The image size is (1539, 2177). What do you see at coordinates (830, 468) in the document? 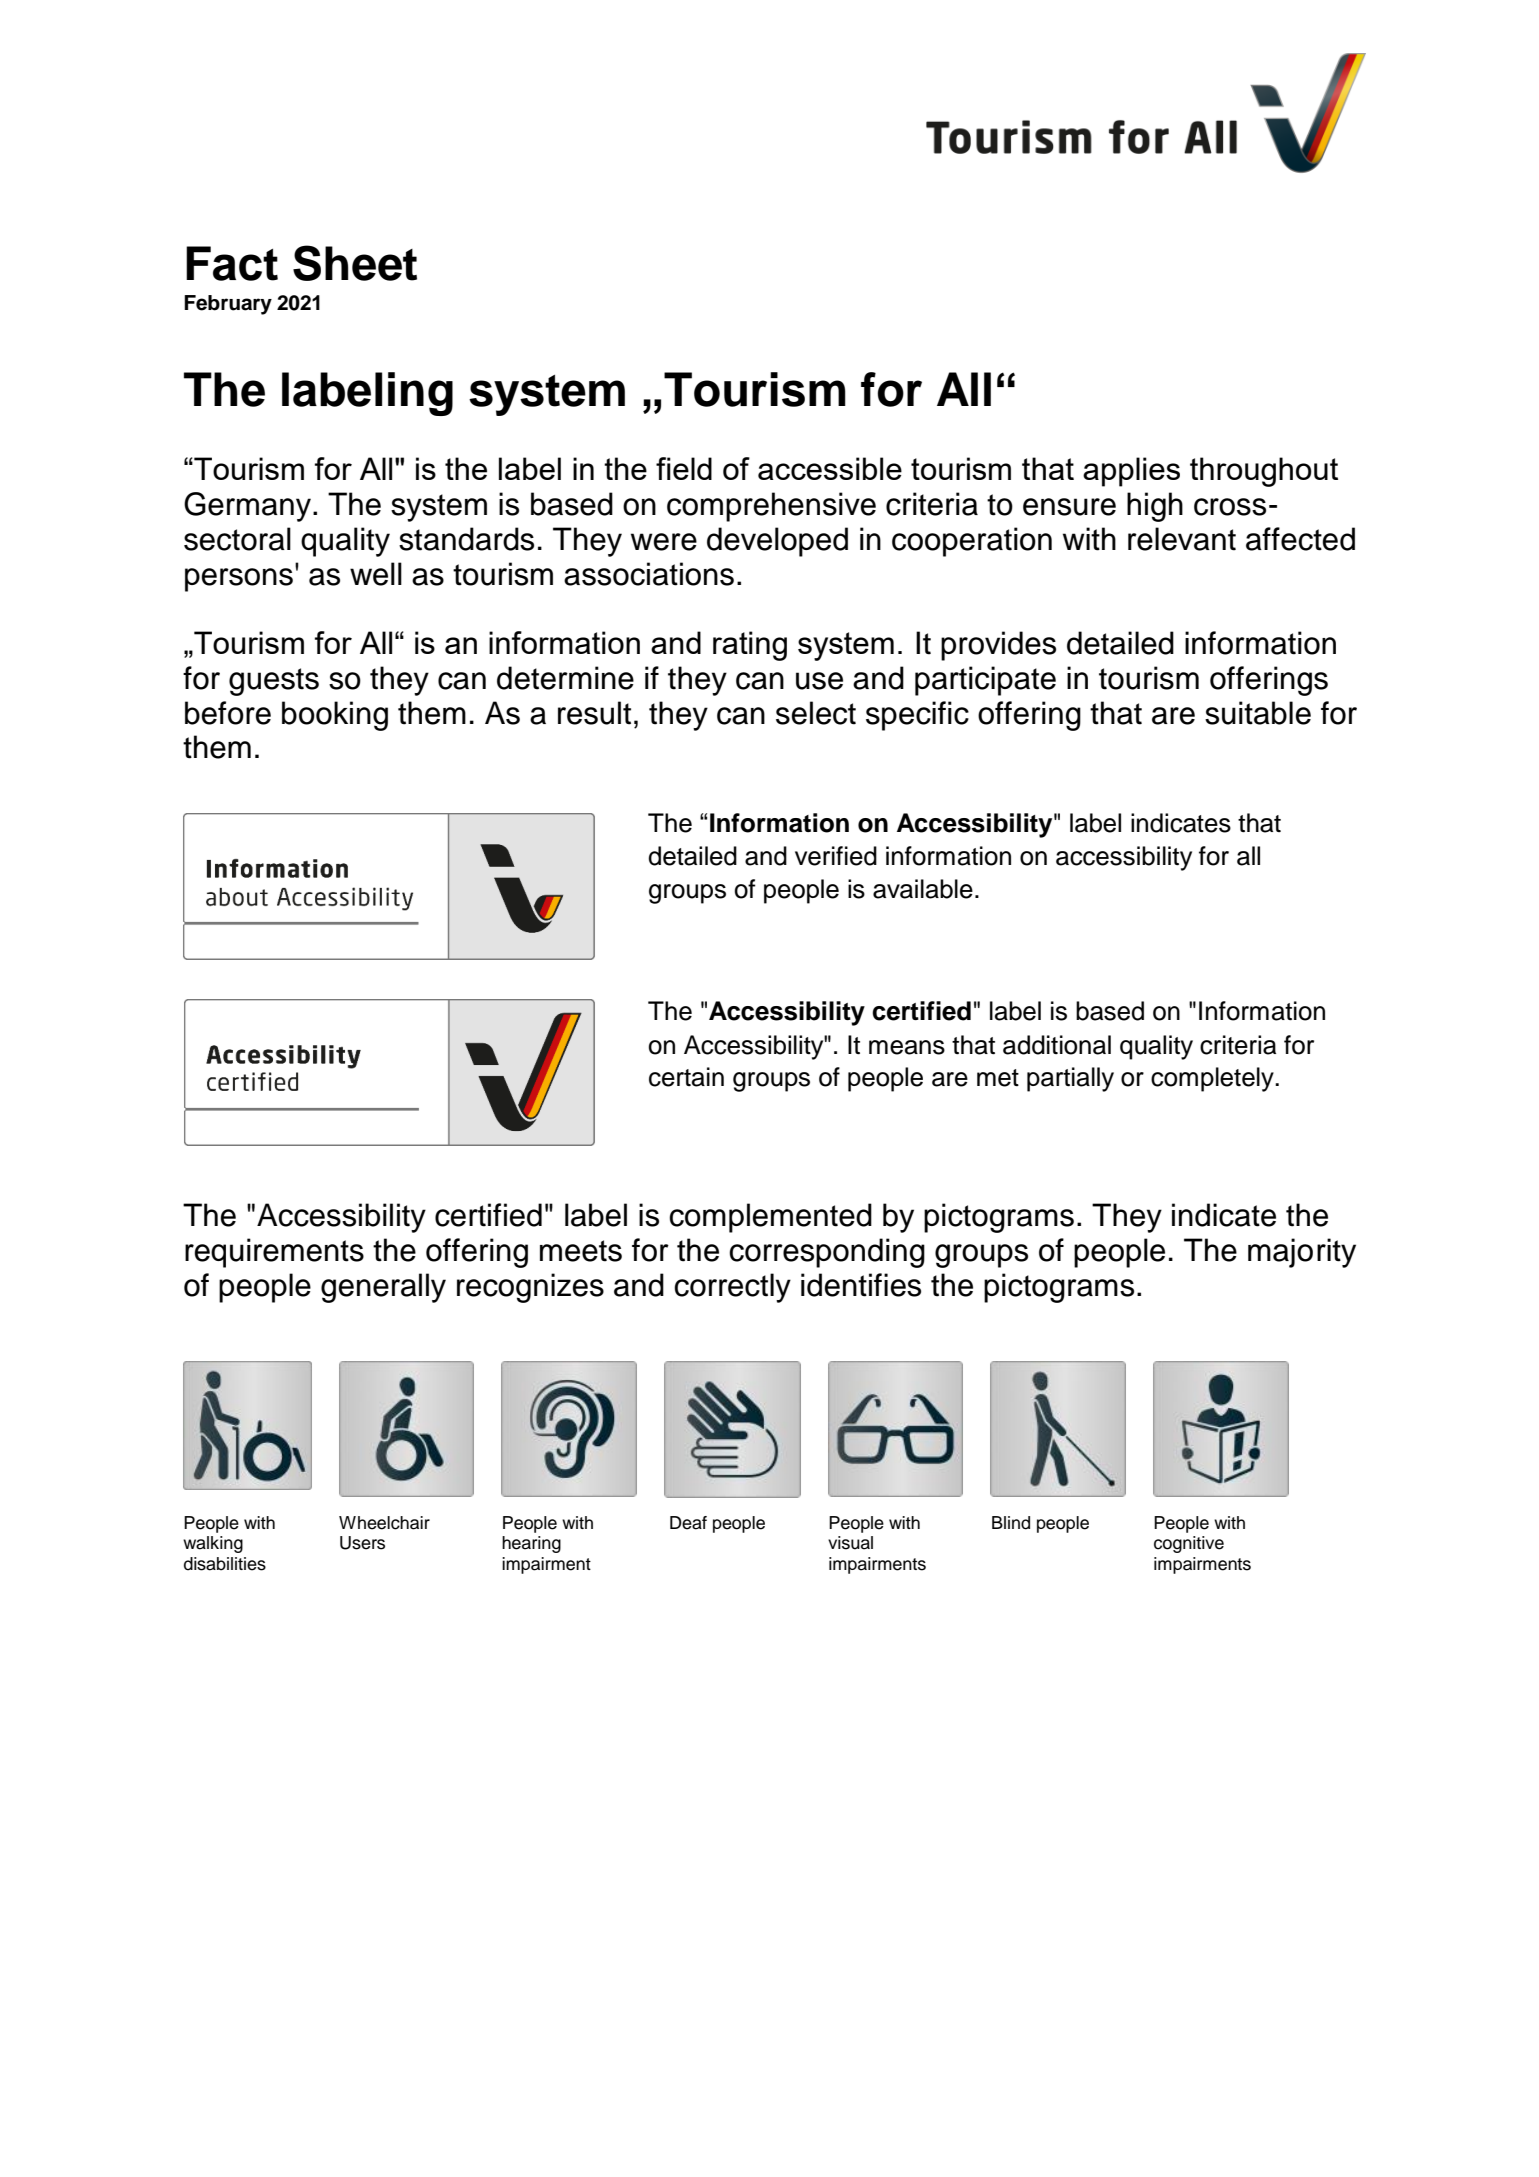
I see `accessible` at bounding box center [830, 468].
